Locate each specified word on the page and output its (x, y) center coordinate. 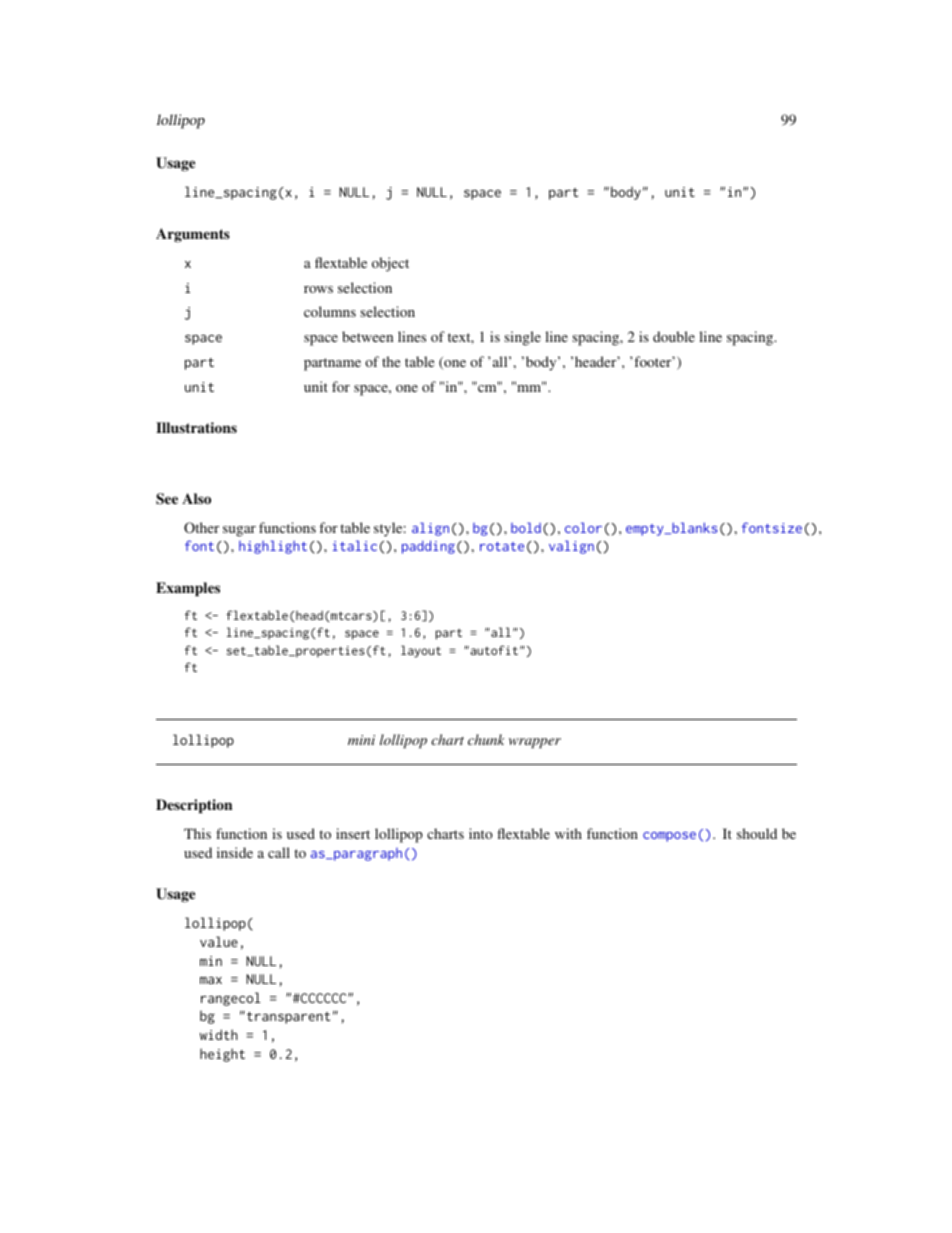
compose (669, 837)
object (390, 264)
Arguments (193, 235)
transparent (288, 1018)
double (674, 336)
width (219, 1034)
